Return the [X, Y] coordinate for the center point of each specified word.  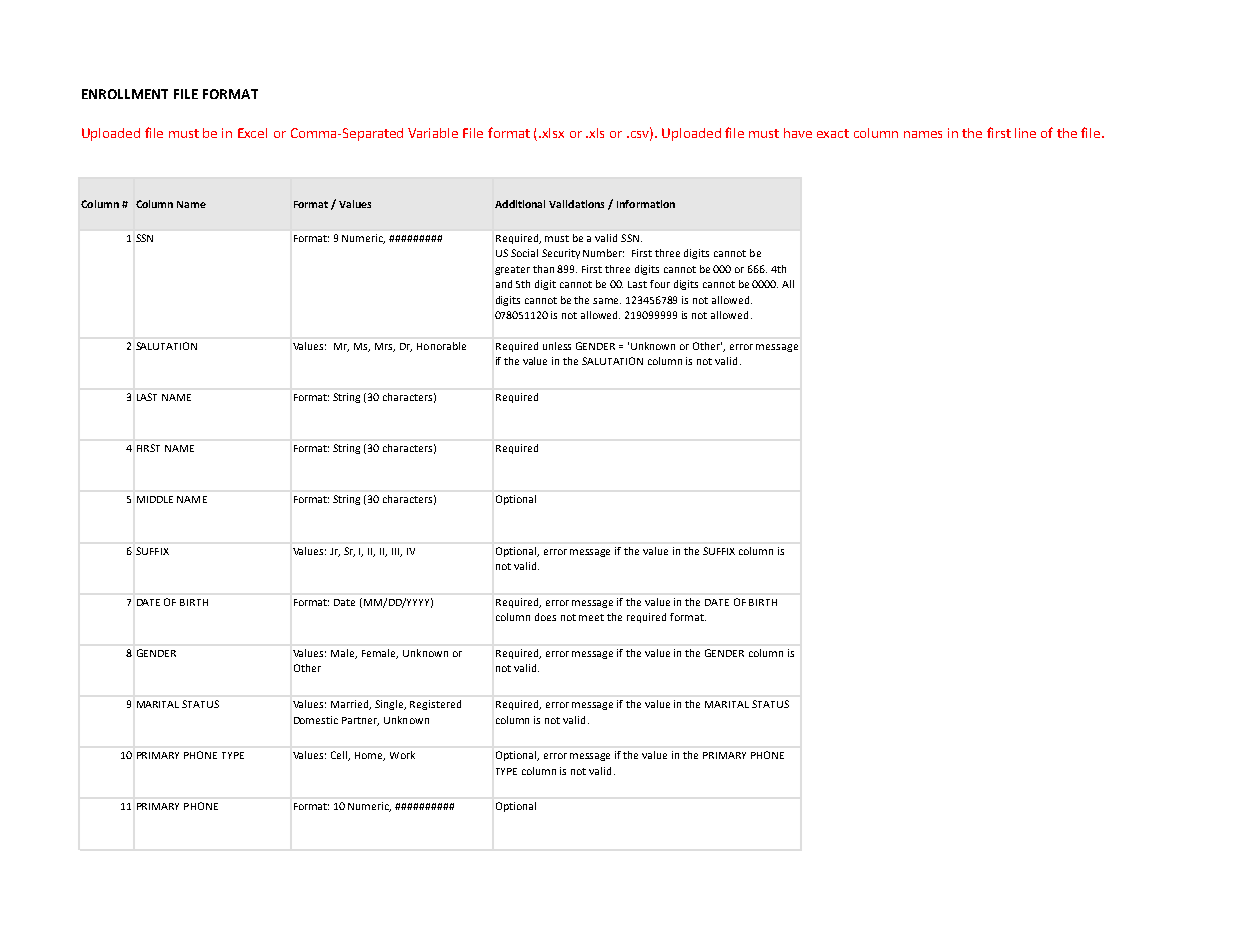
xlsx [553, 133]
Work [402, 755]
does [545, 617]
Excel [252, 133]
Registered [435, 705]
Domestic [316, 720]
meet [591, 617]
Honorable [441, 346]
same [607, 301]
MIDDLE [155, 499]
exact [833, 133]
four [660, 284]
